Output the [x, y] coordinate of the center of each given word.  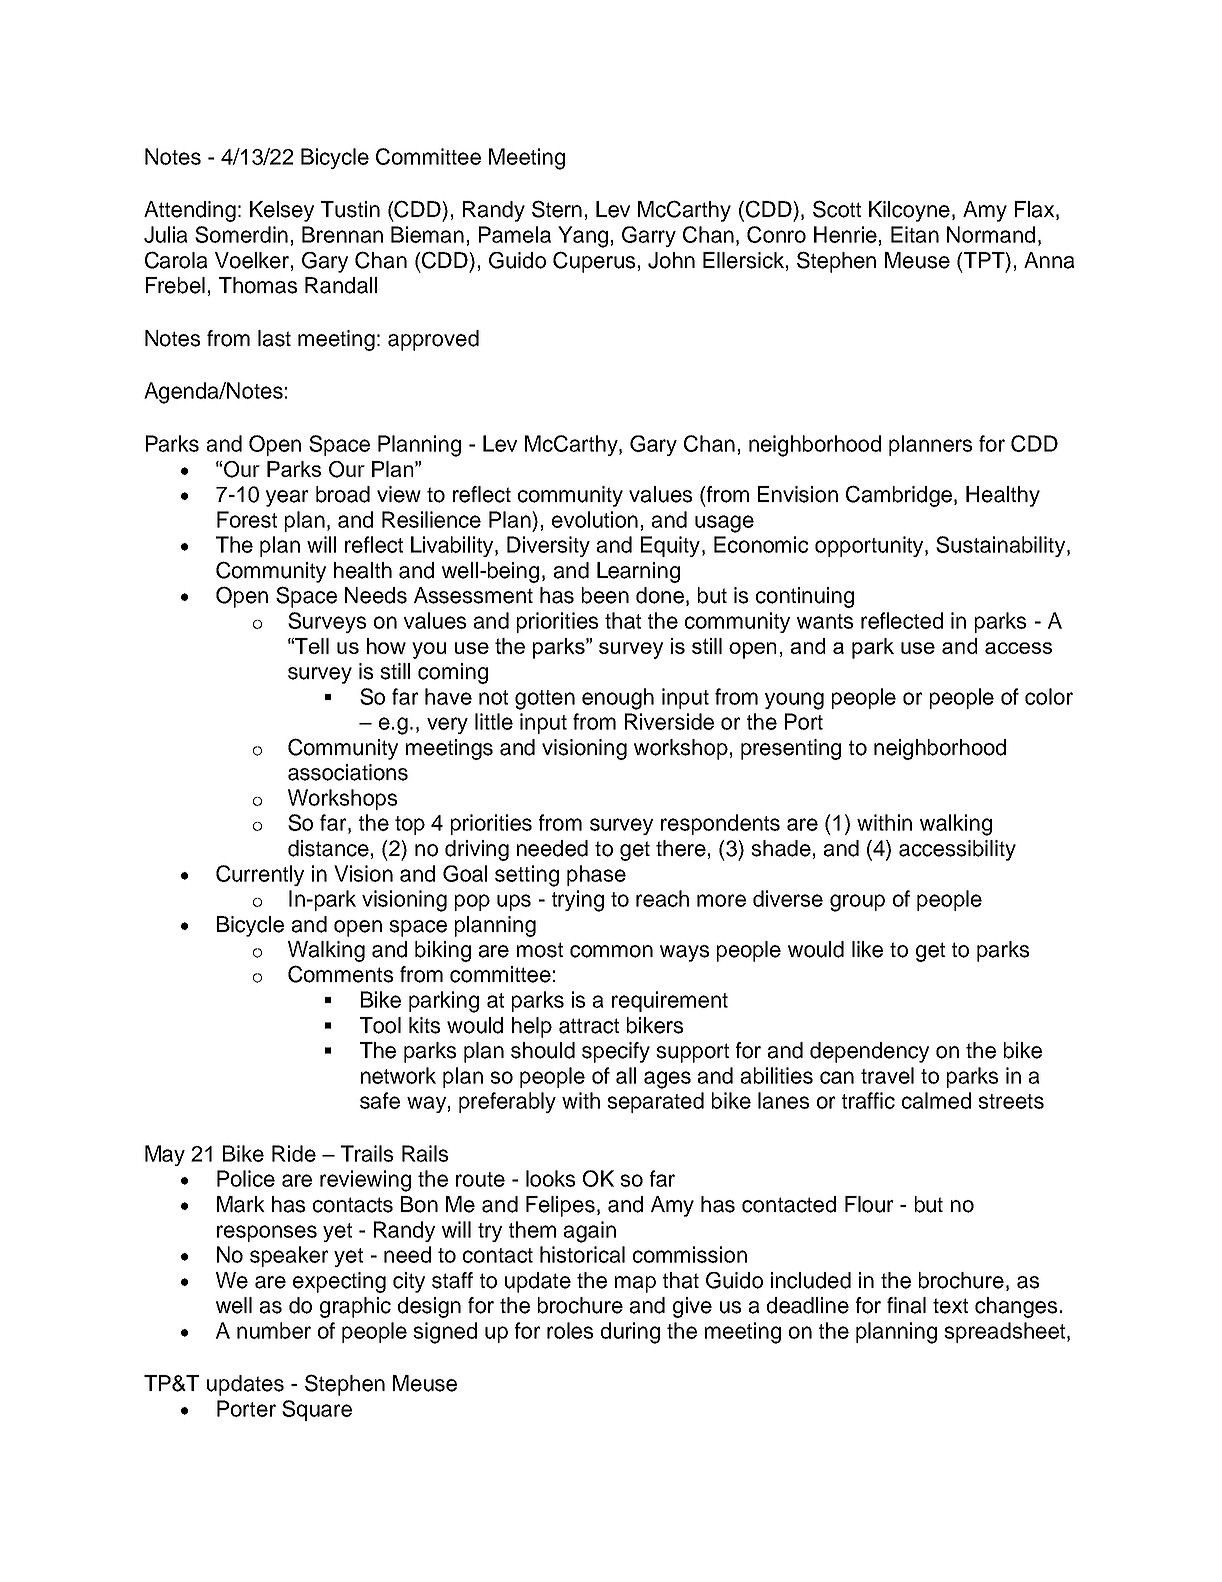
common [611, 951]
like [867, 949]
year [287, 498]
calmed [936, 1100]
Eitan [915, 234]
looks [550, 1178]
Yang [583, 237]
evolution [595, 519]
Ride [294, 1153]
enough [618, 699]
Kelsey [282, 211]
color [1049, 696]
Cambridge [900, 496]
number [274, 1330]
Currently [260, 875]
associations [348, 772]
